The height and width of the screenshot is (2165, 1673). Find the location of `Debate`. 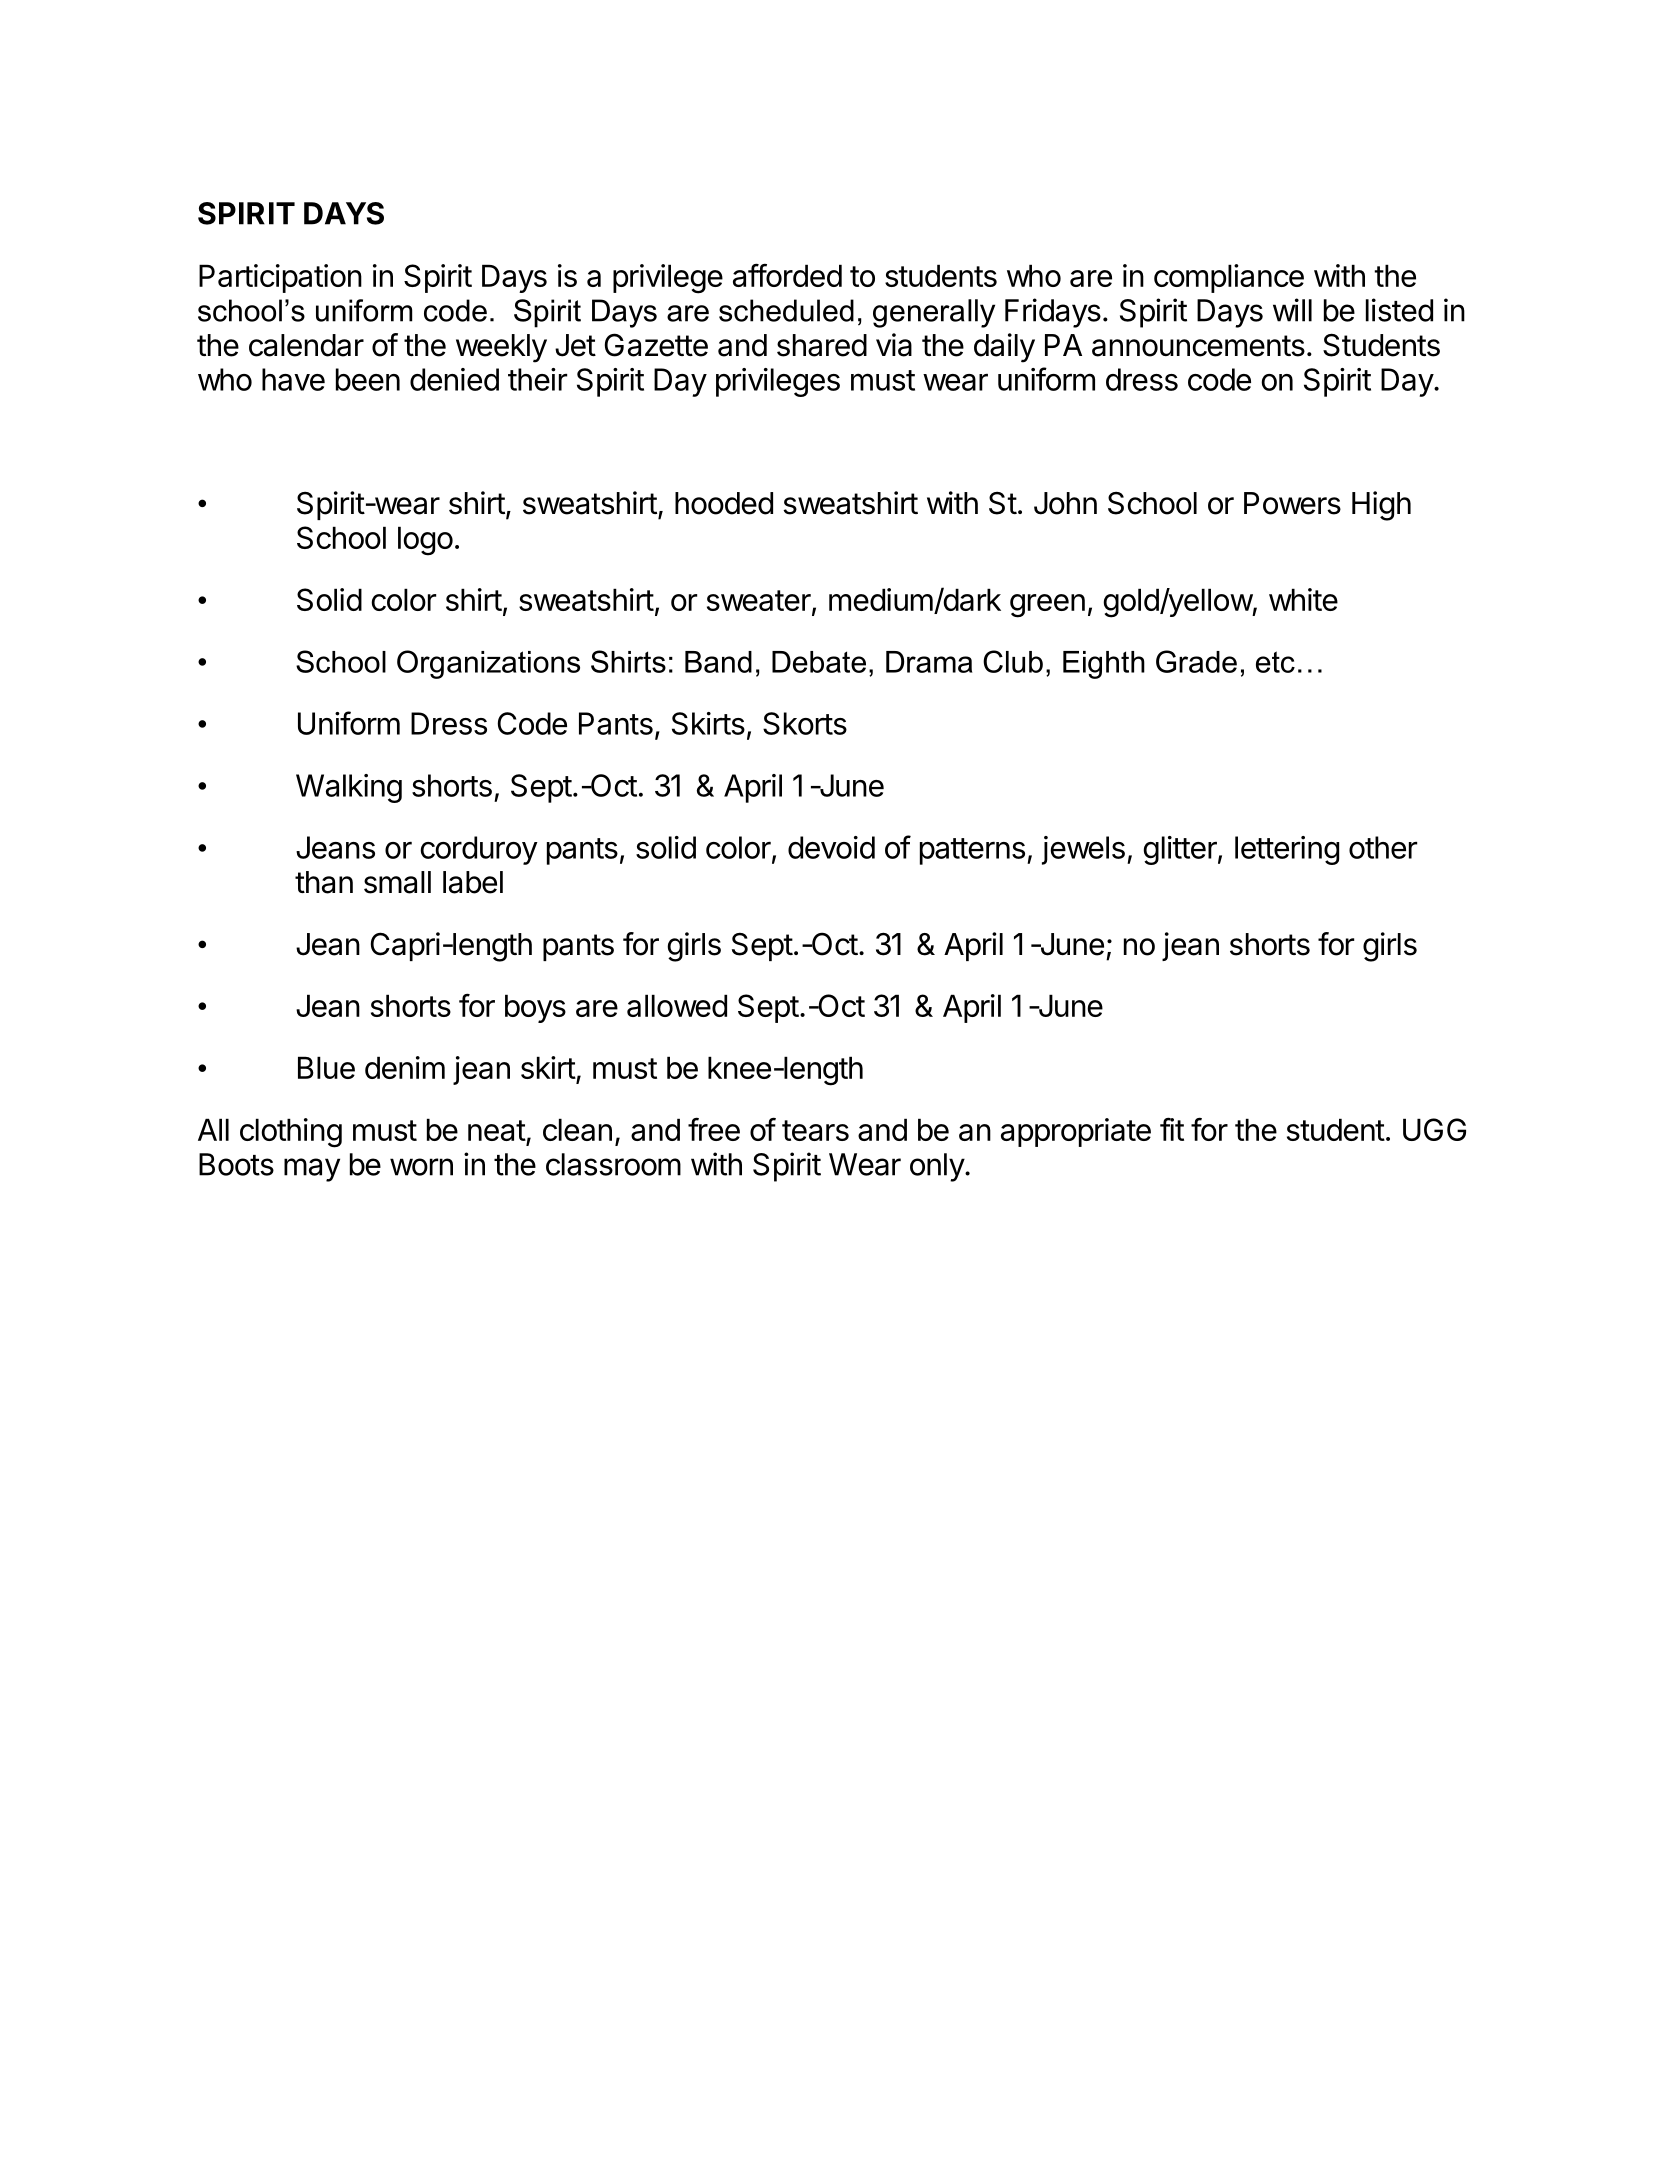

Debate is located at coordinates (819, 662).
